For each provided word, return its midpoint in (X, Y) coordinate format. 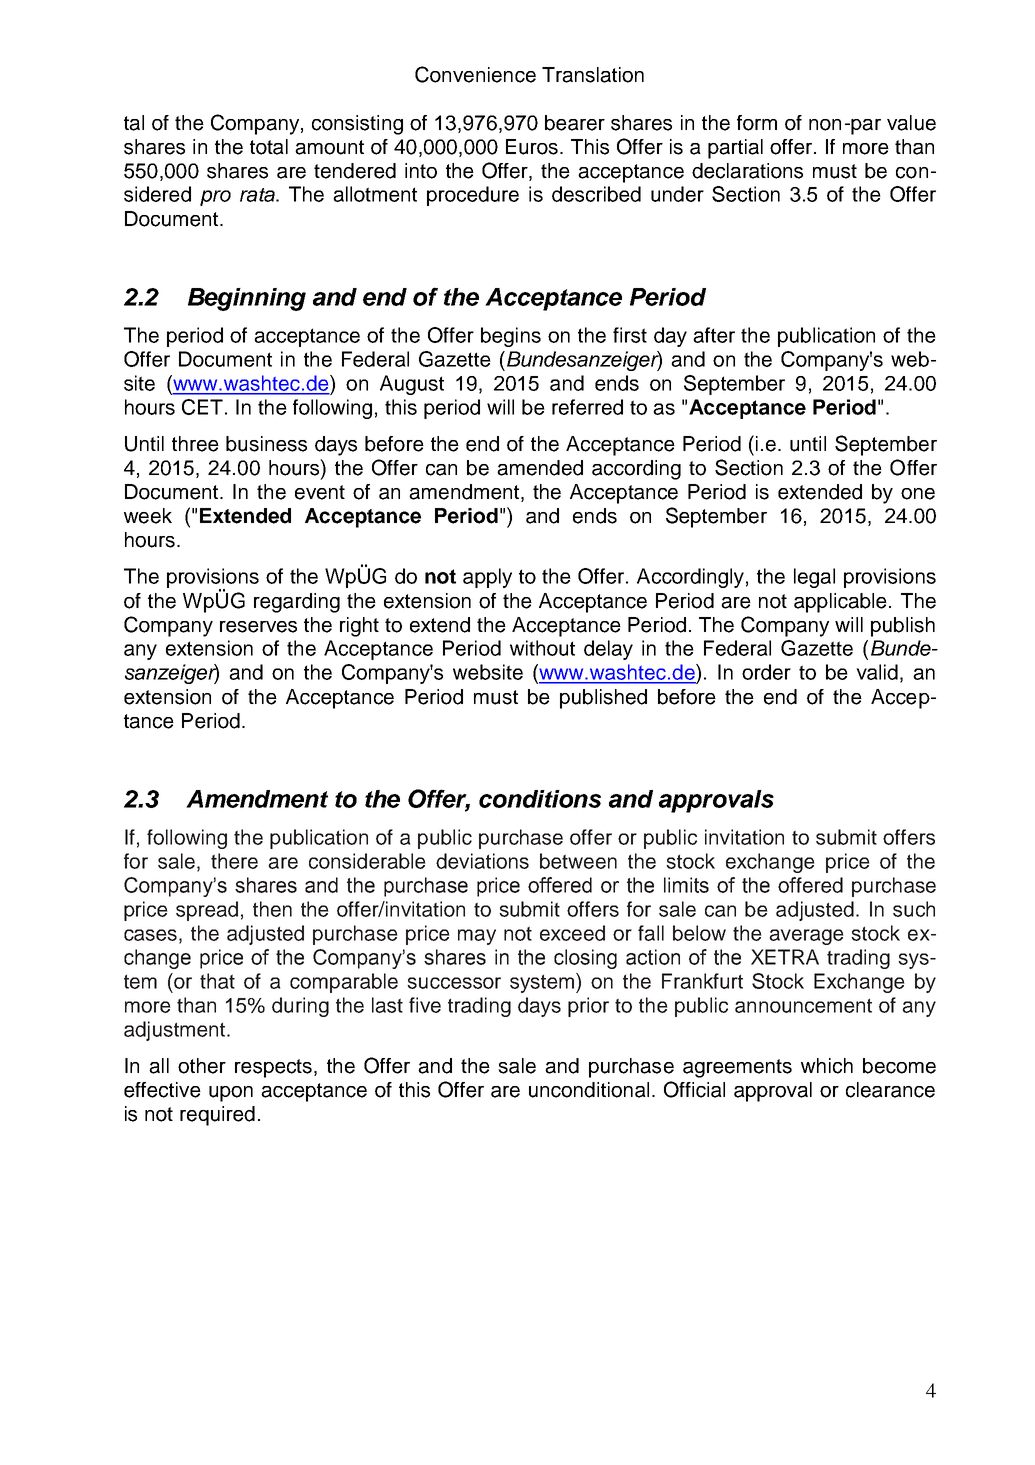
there (234, 861)
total (269, 147)
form (757, 123)
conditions (540, 799)
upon (231, 1094)
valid (877, 672)
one (918, 494)
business (266, 444)
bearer (575, 123)
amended (540, 468)
